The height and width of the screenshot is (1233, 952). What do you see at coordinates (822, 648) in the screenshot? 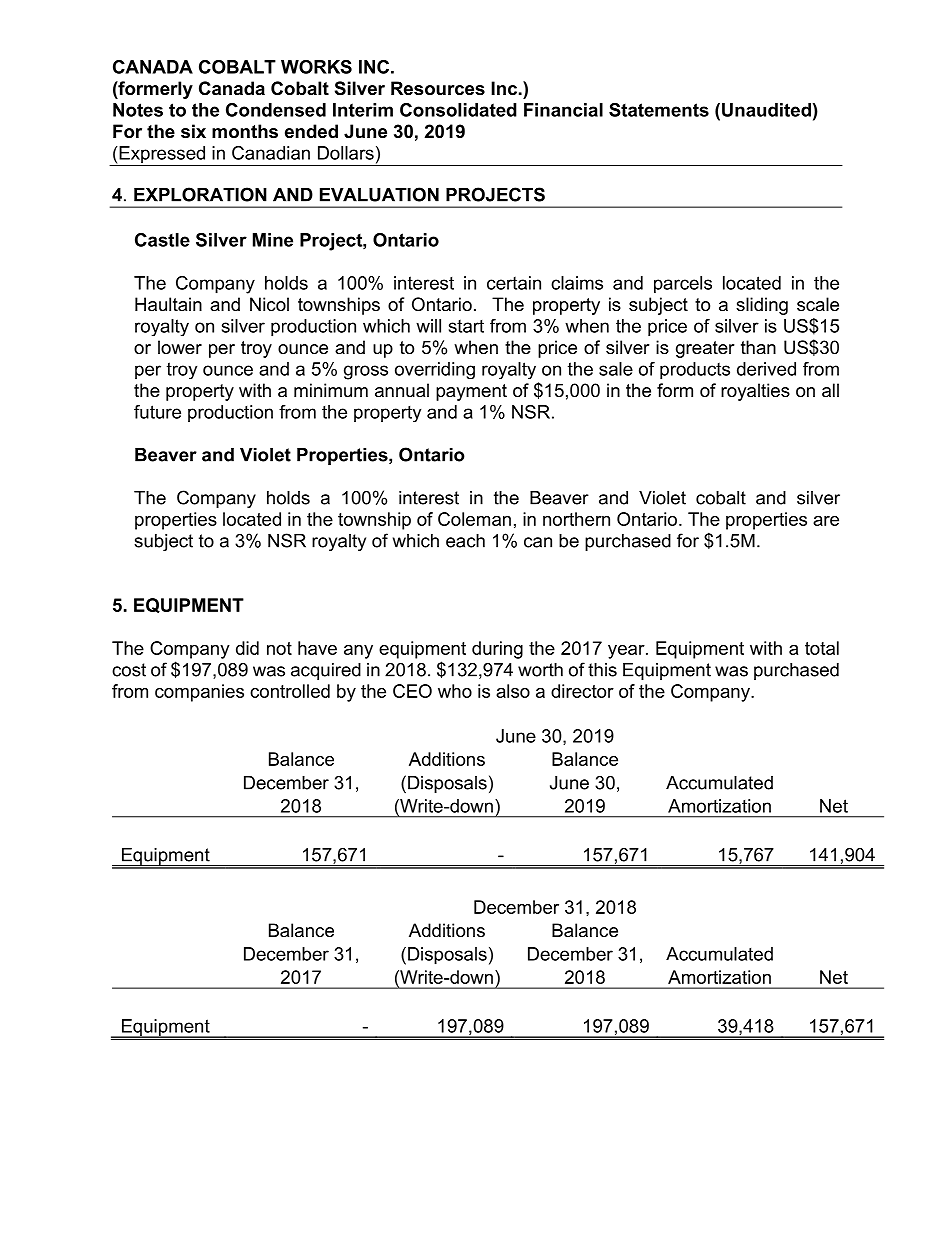
I see `total` at bounding box center [822, 648].
